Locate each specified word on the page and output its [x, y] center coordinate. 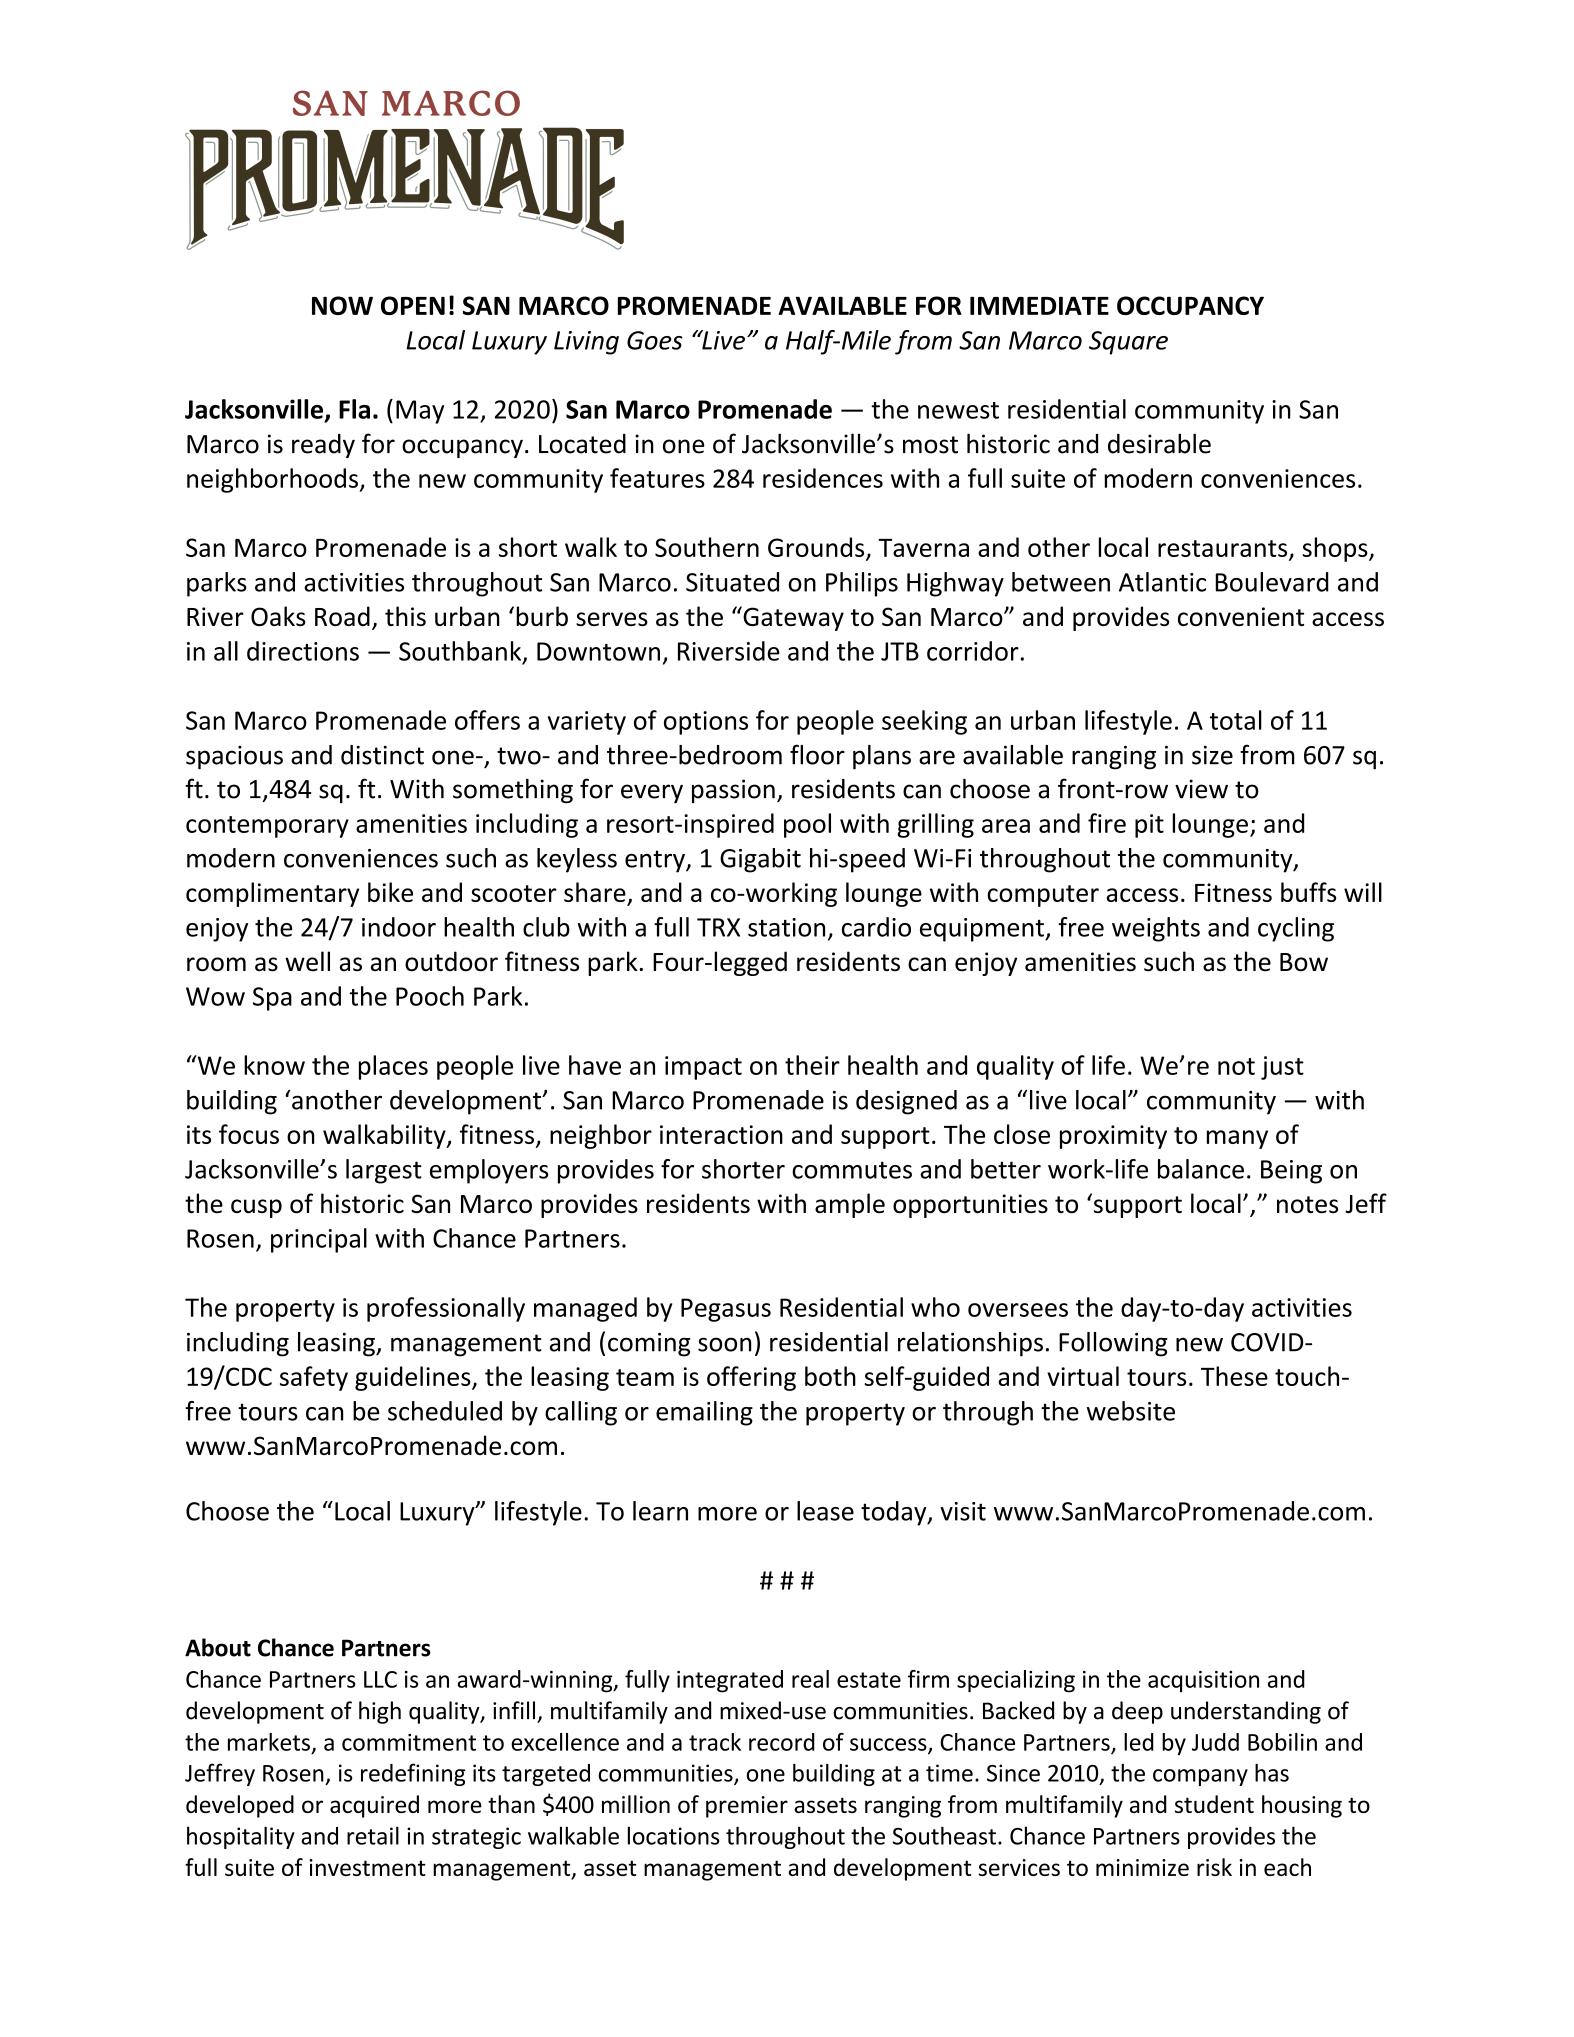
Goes [655, 340]
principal [319, 1240]
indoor [399, 927]
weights [1156, 929]
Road [342, 616]
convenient [1241, 616]
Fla [354, 409]
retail [373, 1835]
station [786, 927]
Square [1128, 343]
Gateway [792, 618]
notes [1307, 1205]
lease [825, 1511]
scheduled [445, 1411]
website [1131, 1411]
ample [850, 1205]
